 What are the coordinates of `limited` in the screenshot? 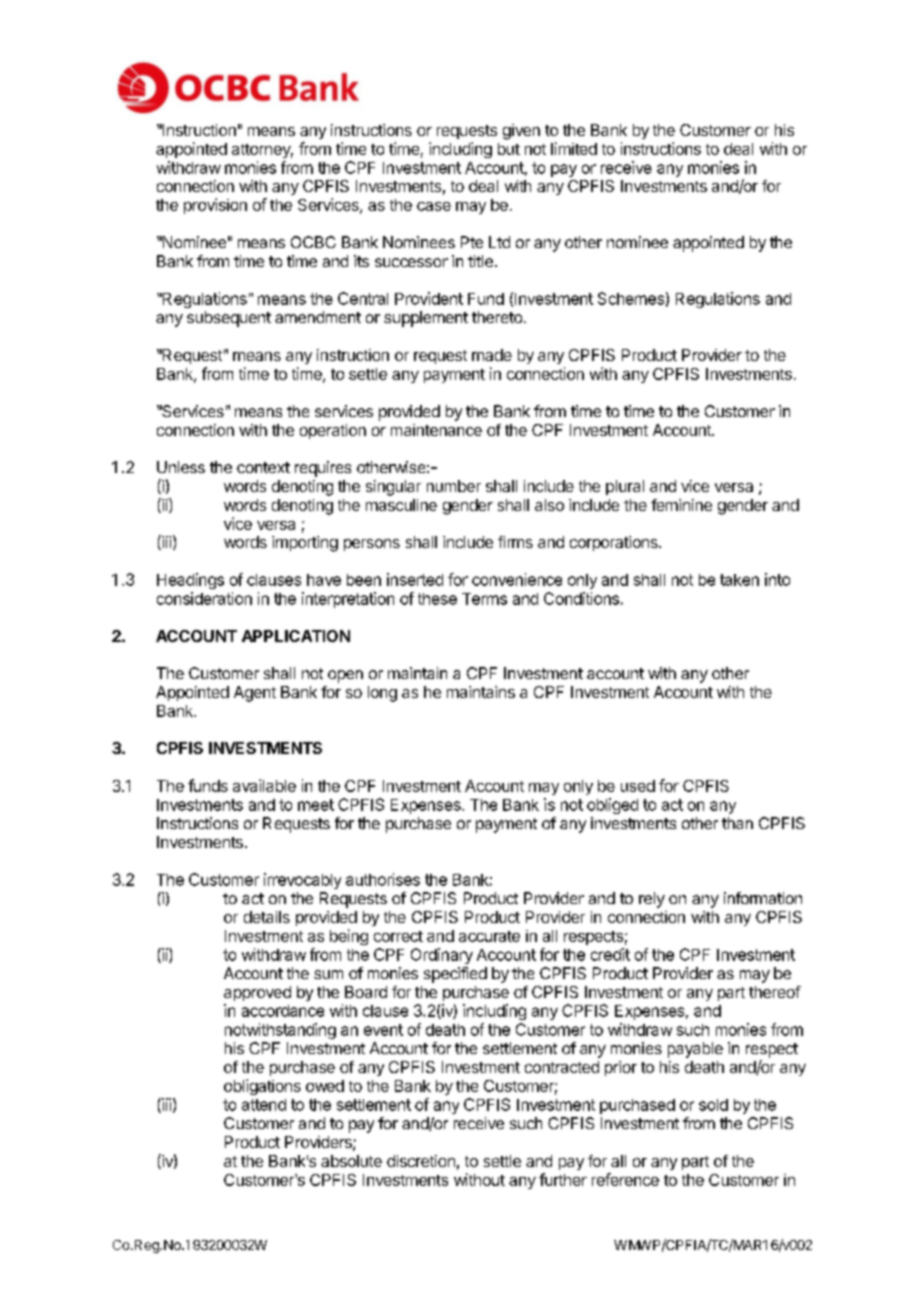 It's located at (574, 148).
